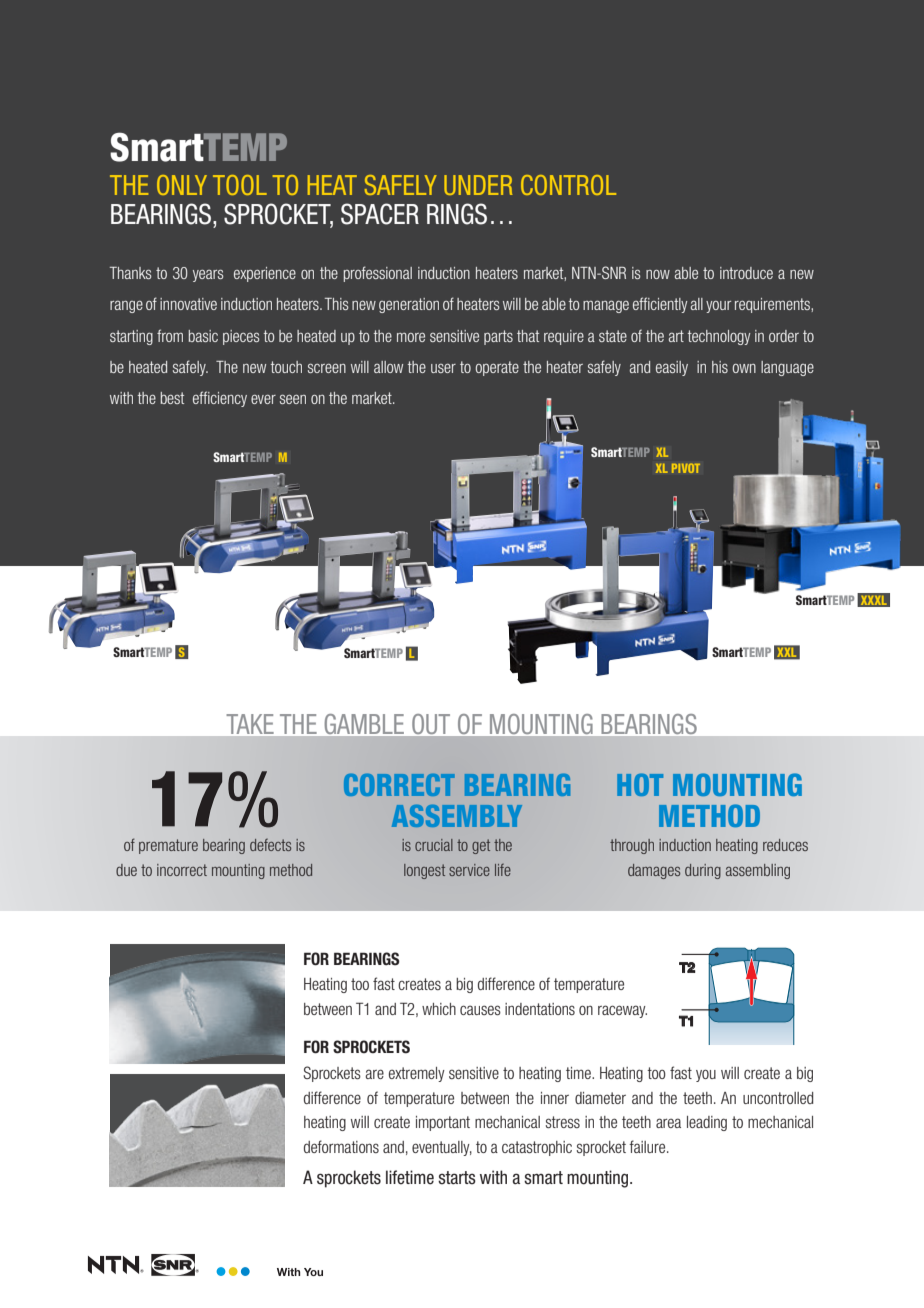 The width and height of the page is (924, 1308). I want to click on introduce, so click(746, 273).
